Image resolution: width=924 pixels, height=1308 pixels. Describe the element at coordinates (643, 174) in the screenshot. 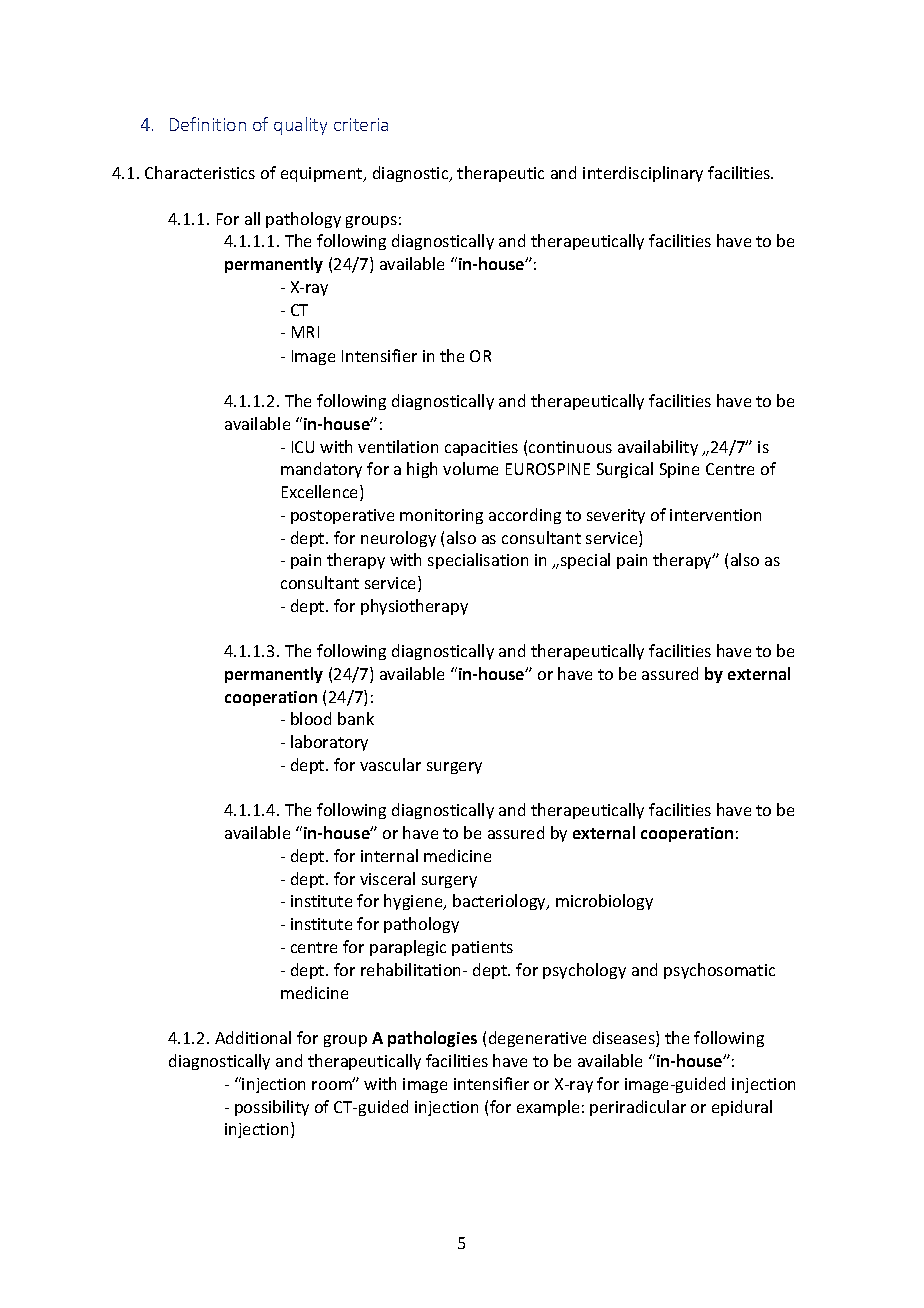

I see `interdisciplinary` at that location.
